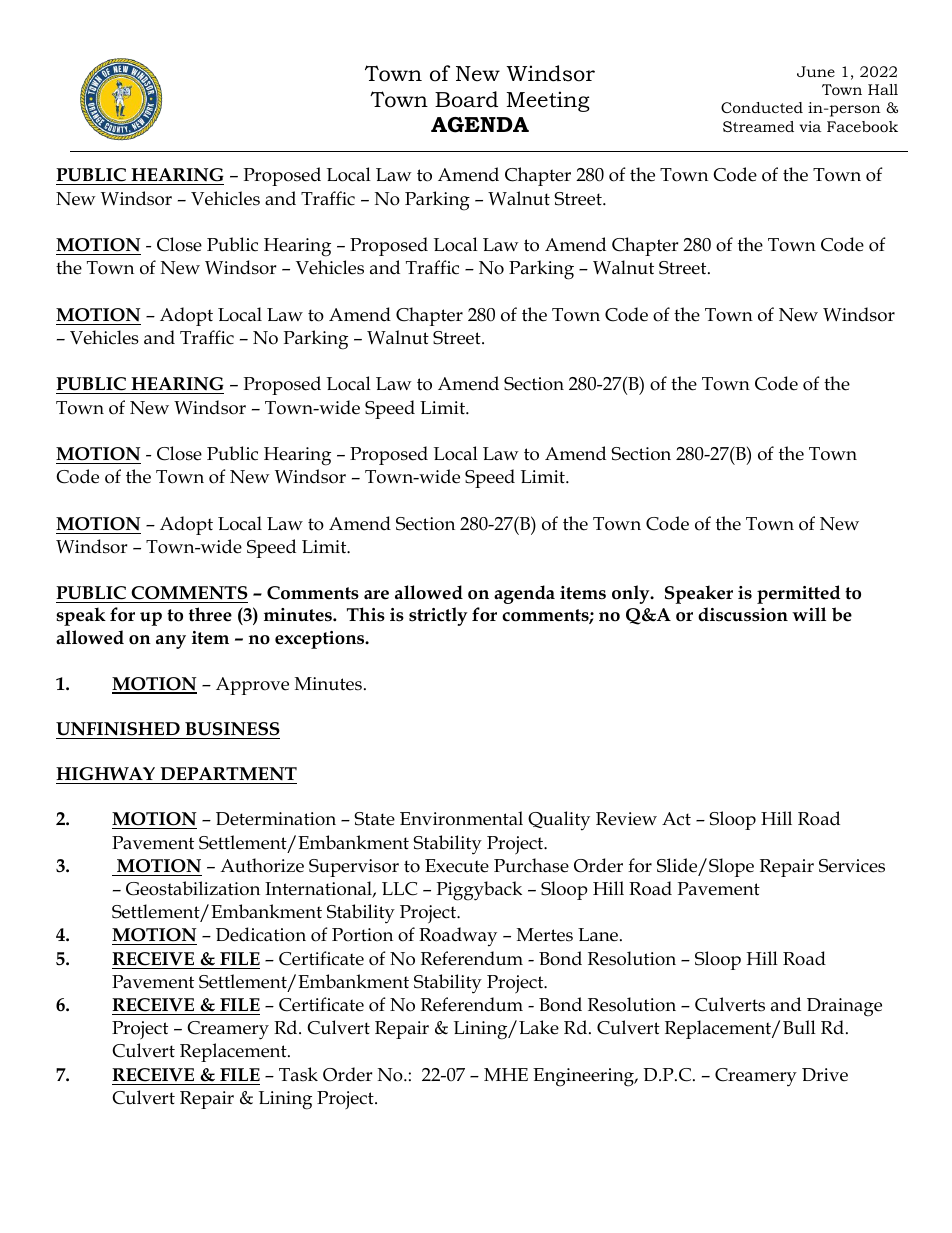  I want to click on Meeting, so click(548, 101).
